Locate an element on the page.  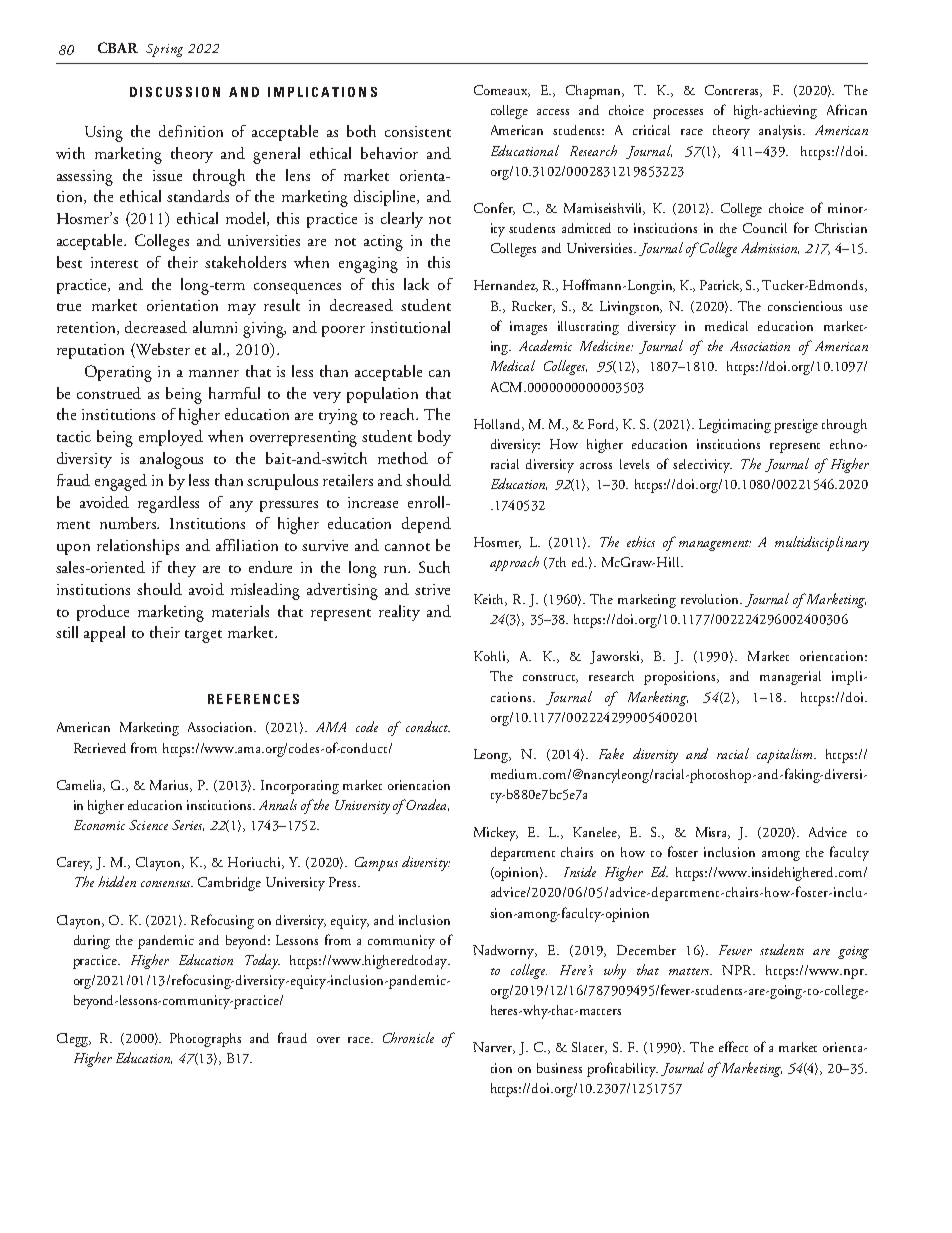
consistent is located at coordinates (418, 131).
